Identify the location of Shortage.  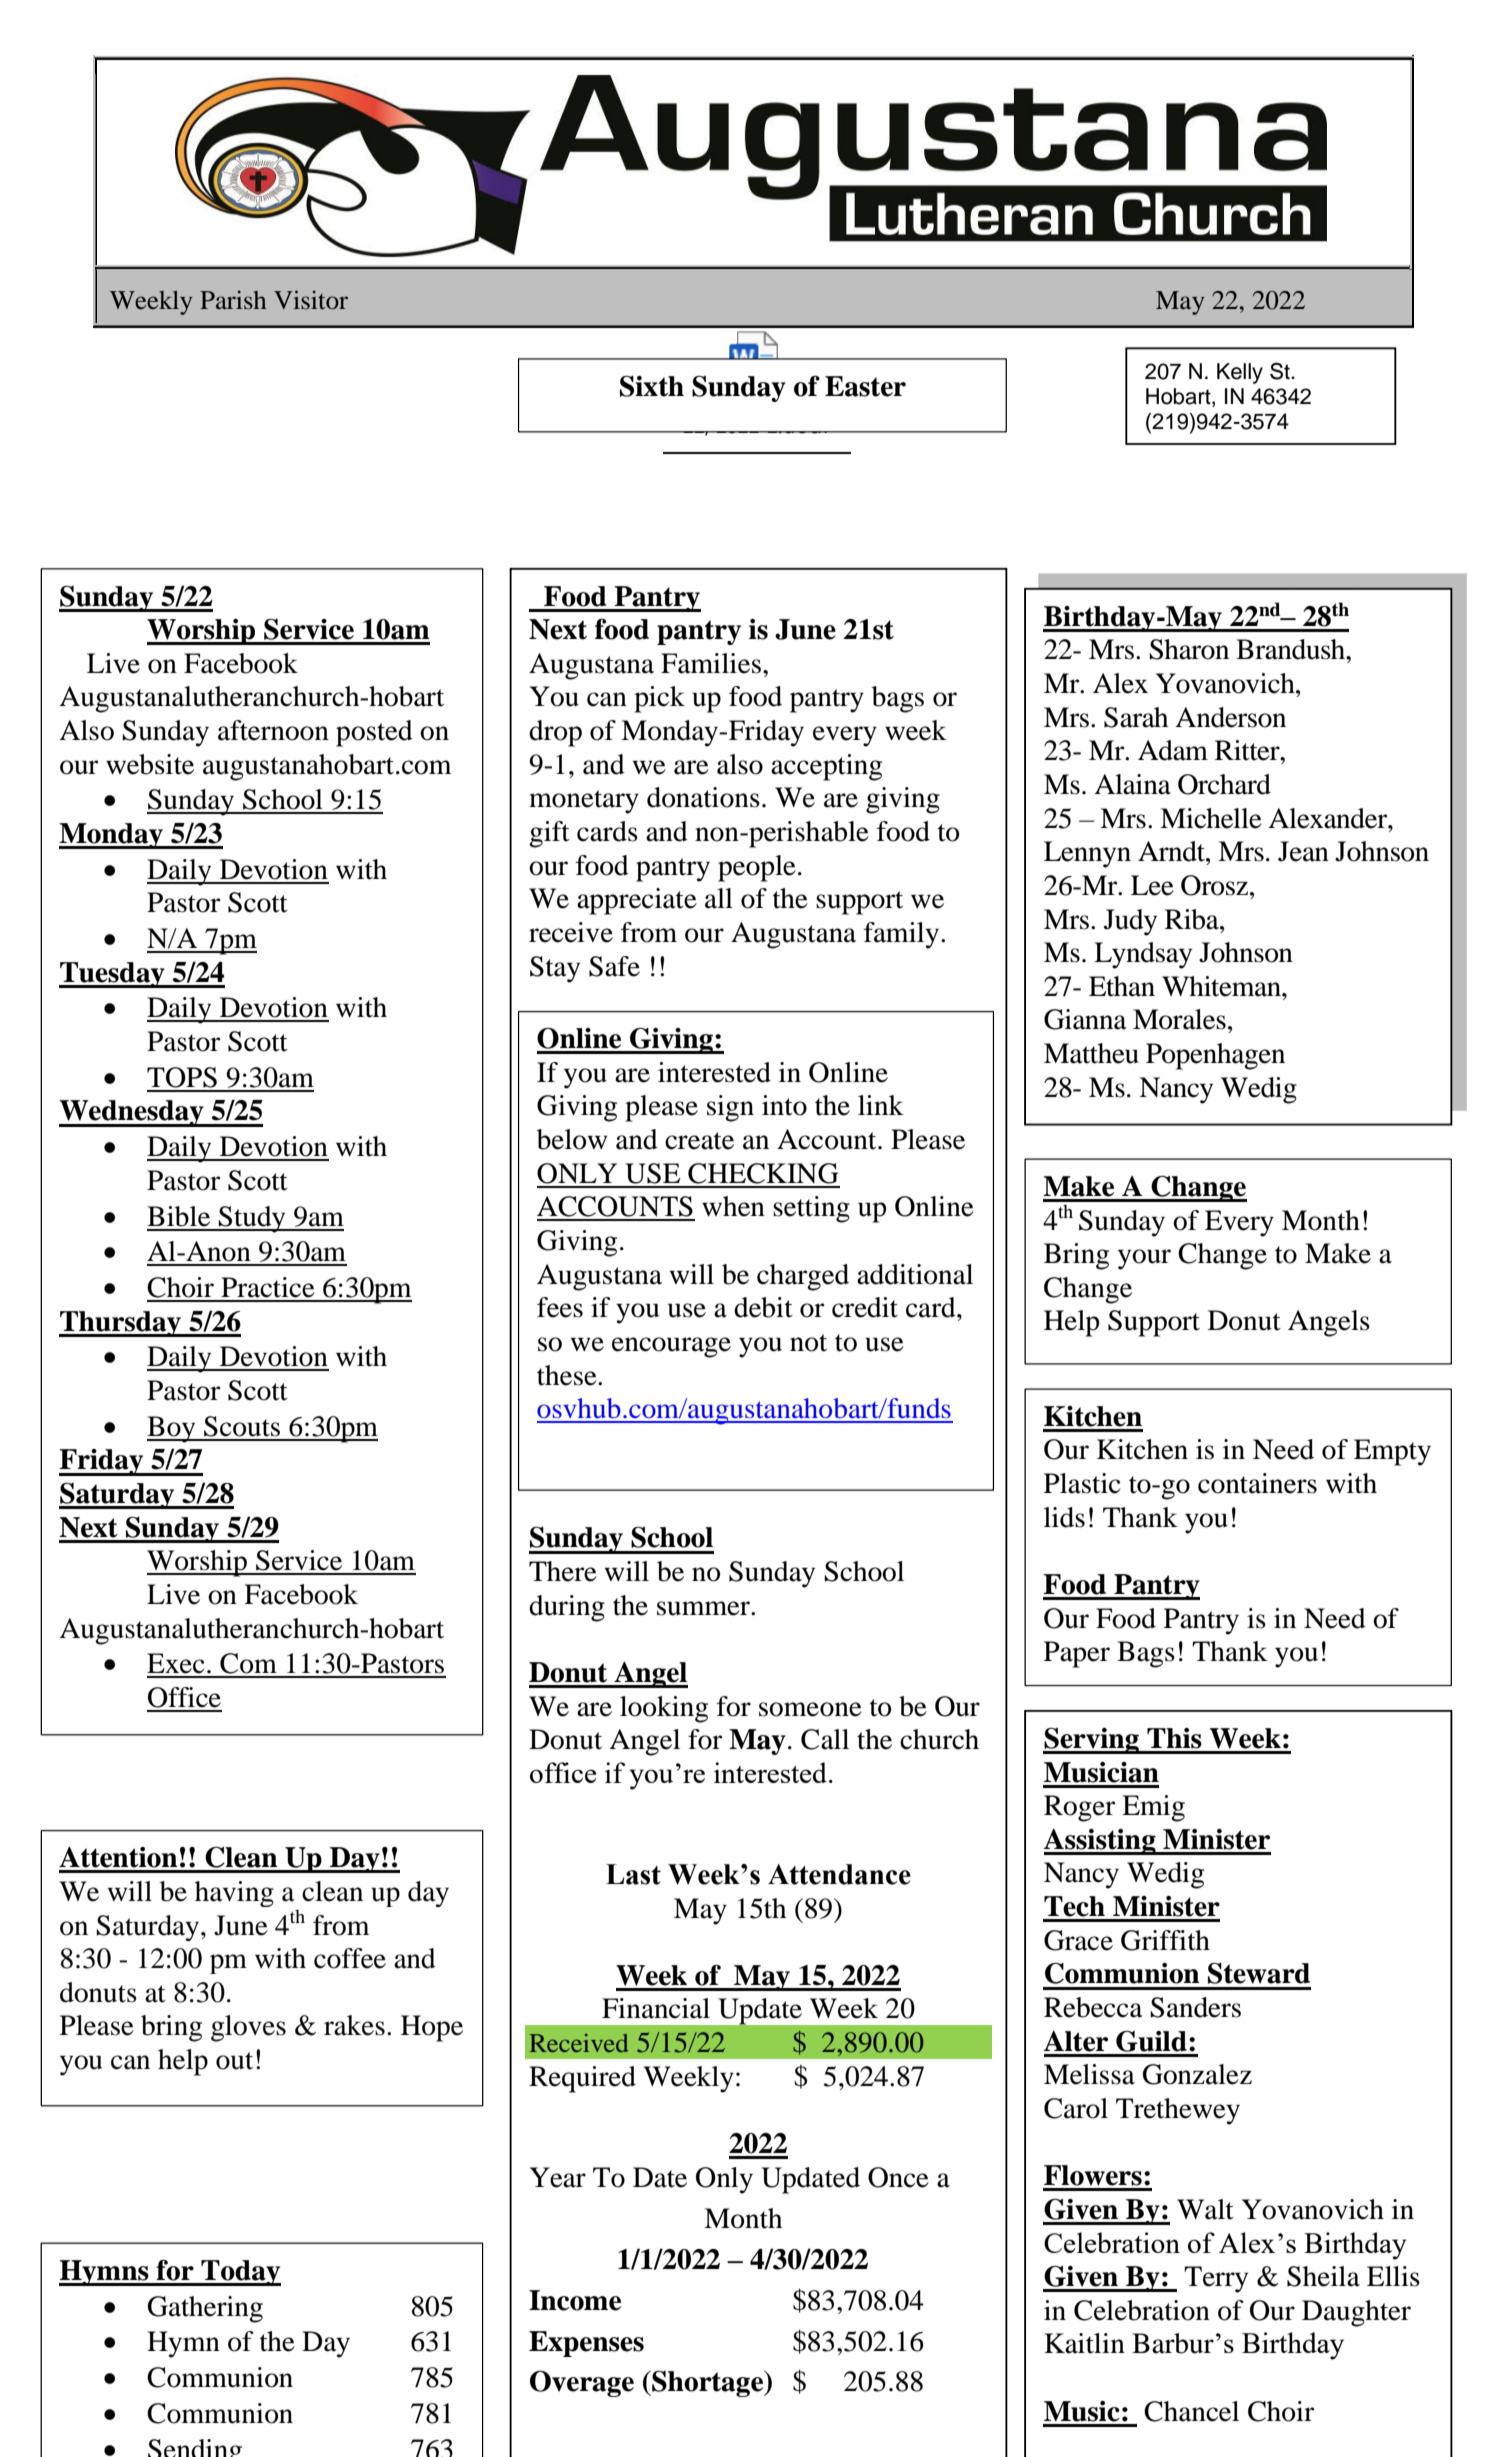
(708, 2383).
